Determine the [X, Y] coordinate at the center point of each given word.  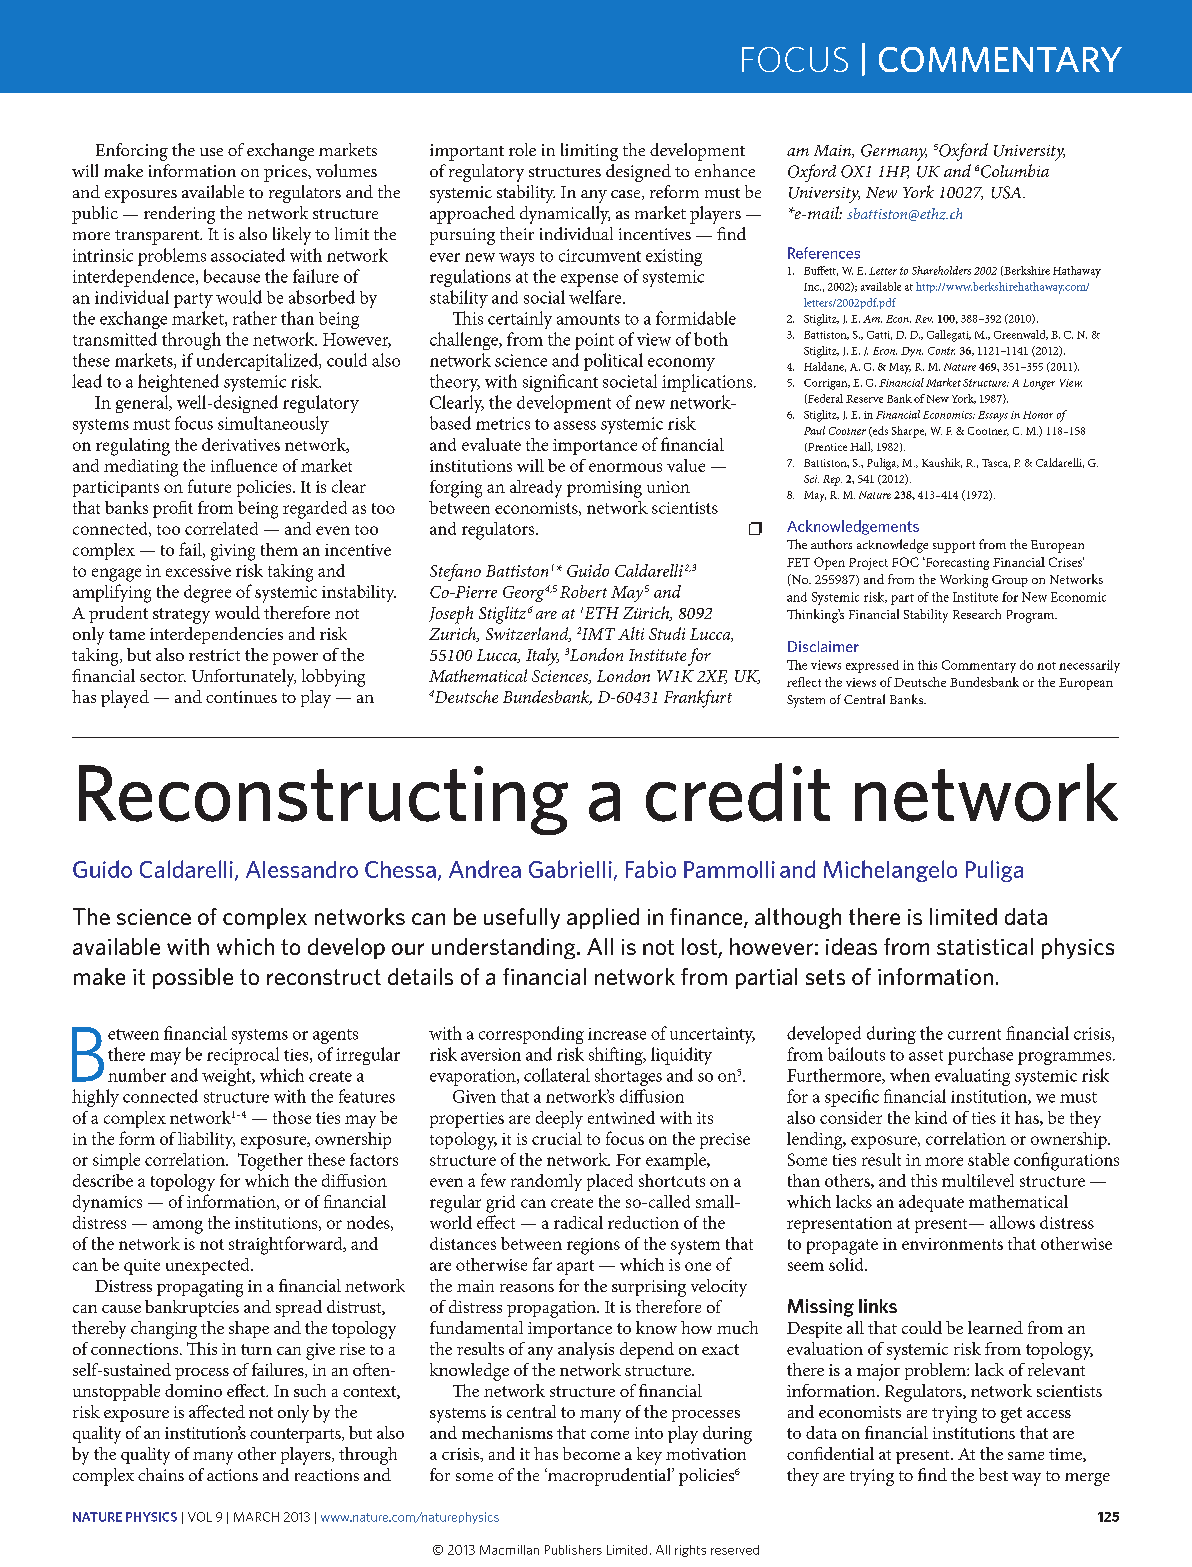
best [993, 1474]
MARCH [256, 1517]
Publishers [573, 1550]
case [627, 195]
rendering [179, 215]
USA [1008, 192]
